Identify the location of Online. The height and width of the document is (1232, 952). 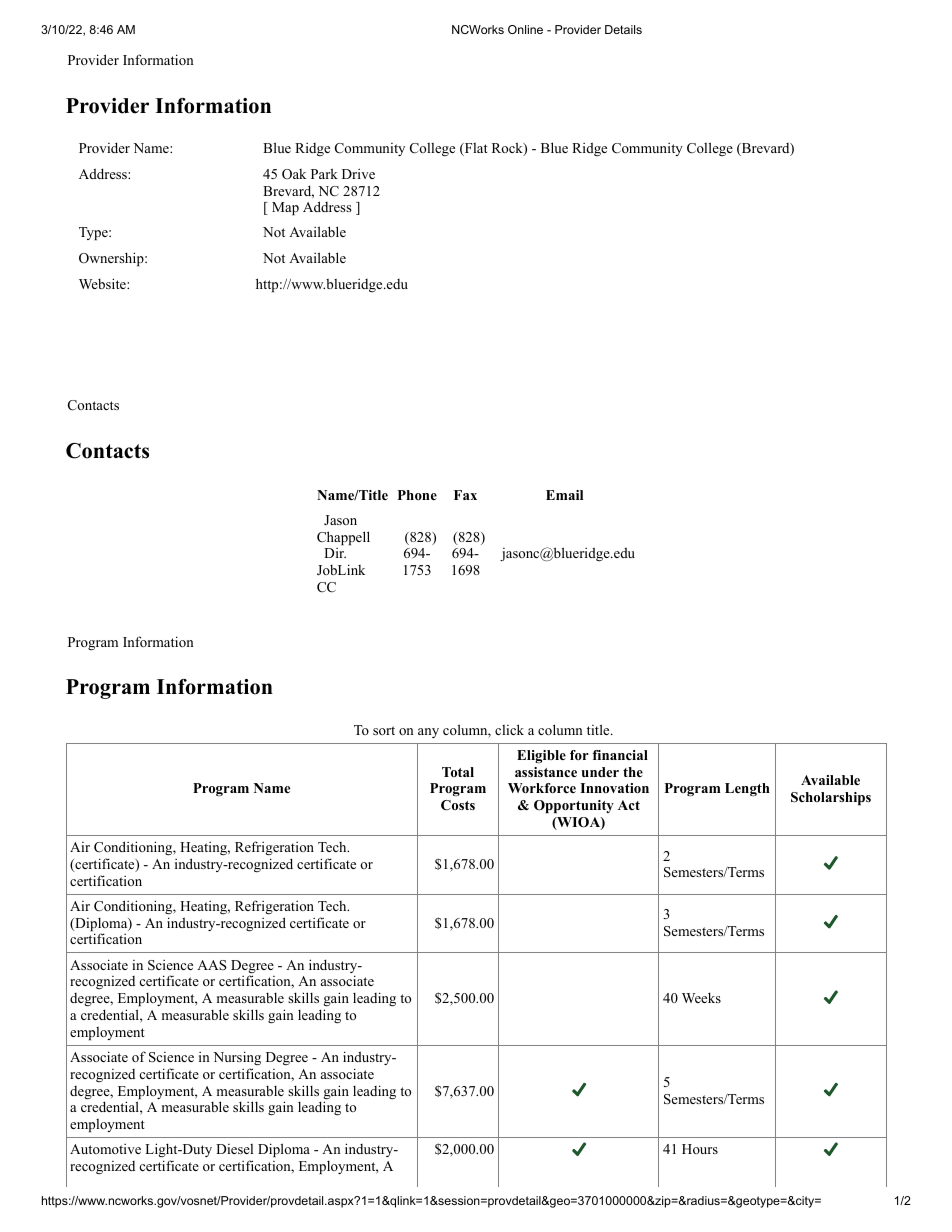
(525, 29).
